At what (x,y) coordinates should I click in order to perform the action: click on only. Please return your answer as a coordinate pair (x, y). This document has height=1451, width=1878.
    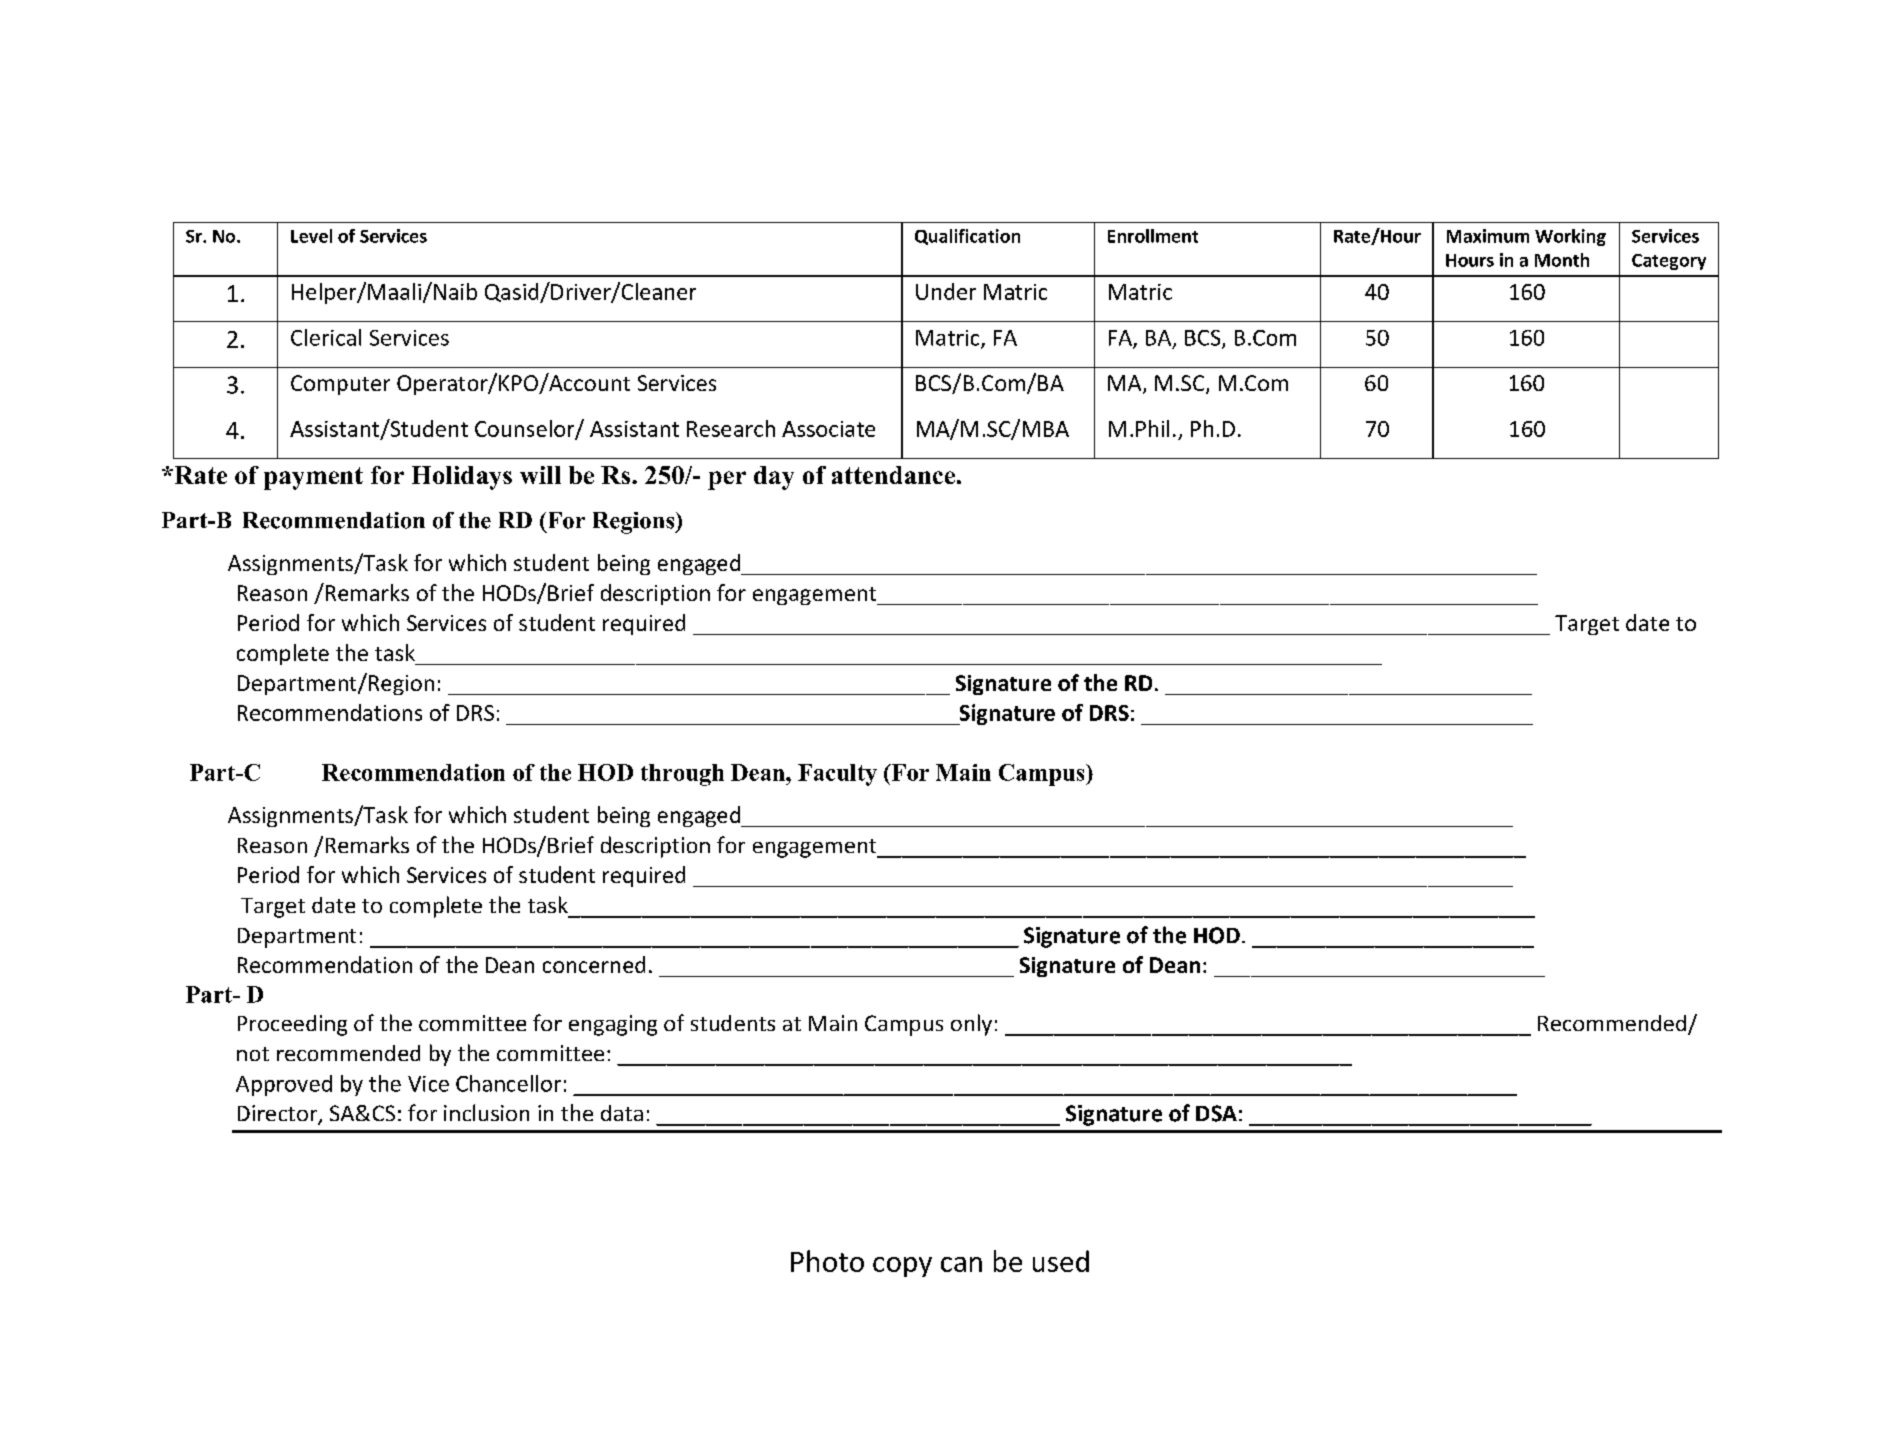
    Looking at the image, I should click on (971, 1025).
